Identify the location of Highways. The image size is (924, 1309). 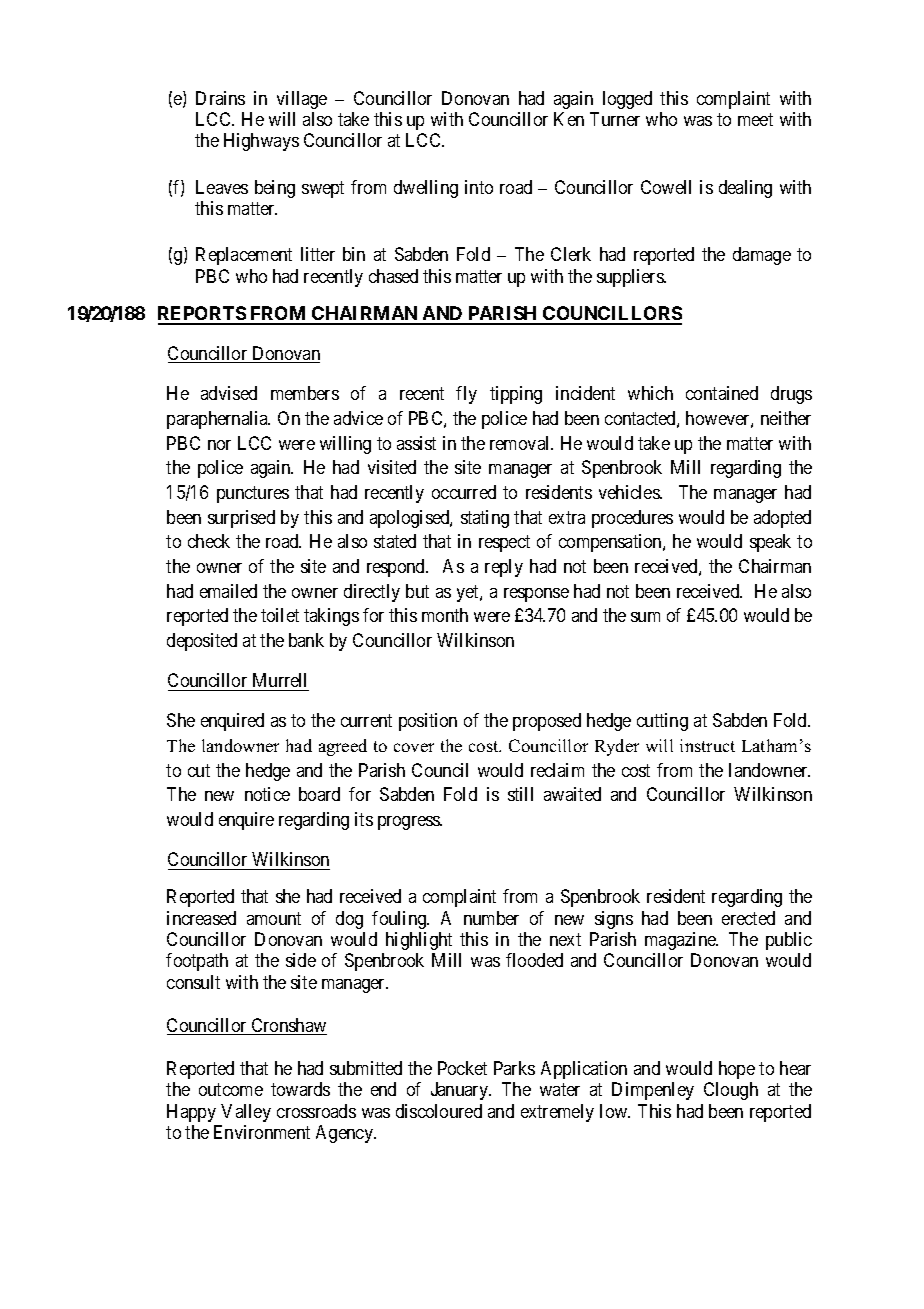
(261, 142).
